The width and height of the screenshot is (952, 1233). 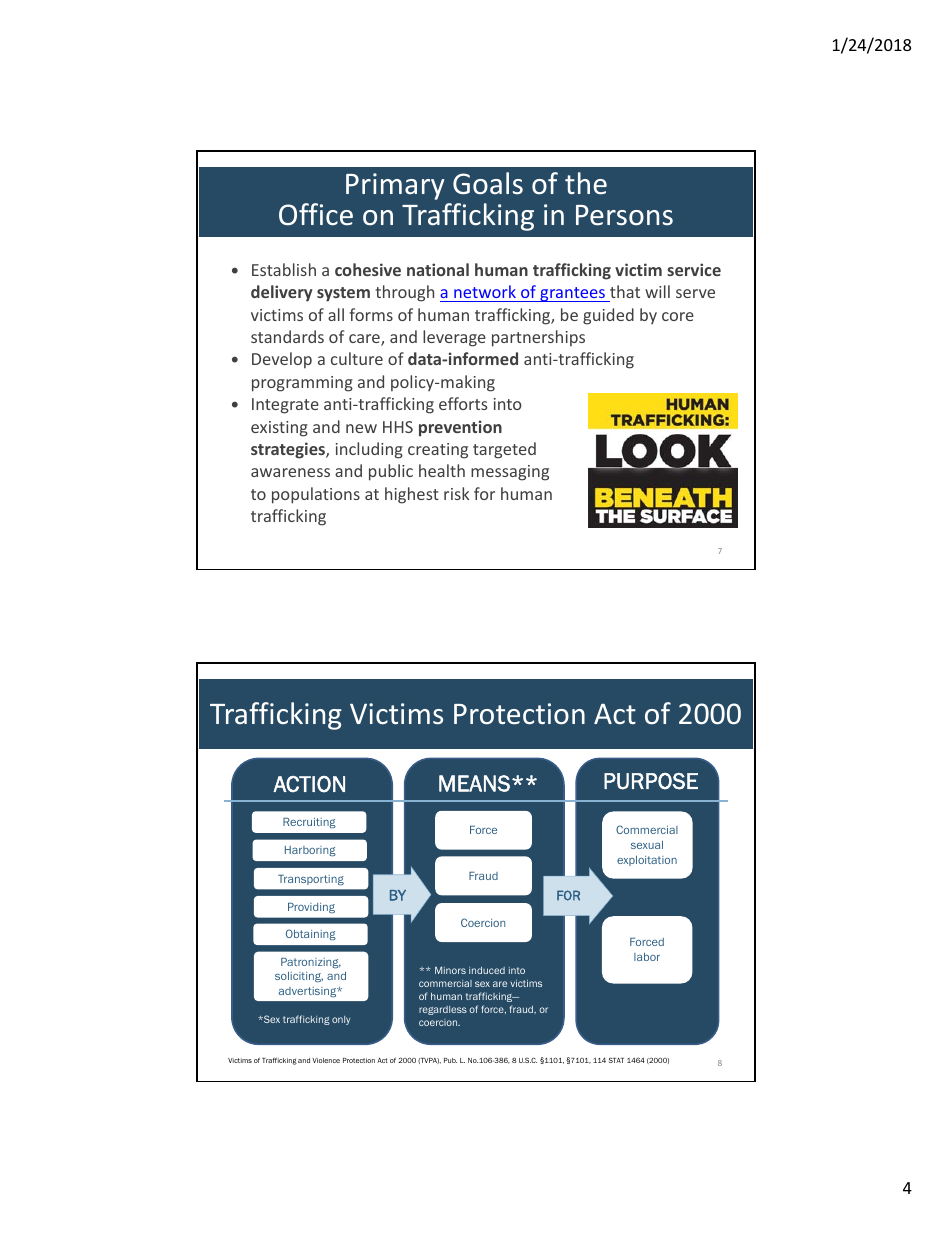 What do you see at coordinates (341, 1020) in the screenshot?
I see `only` at bounding box center [341, 1020].
